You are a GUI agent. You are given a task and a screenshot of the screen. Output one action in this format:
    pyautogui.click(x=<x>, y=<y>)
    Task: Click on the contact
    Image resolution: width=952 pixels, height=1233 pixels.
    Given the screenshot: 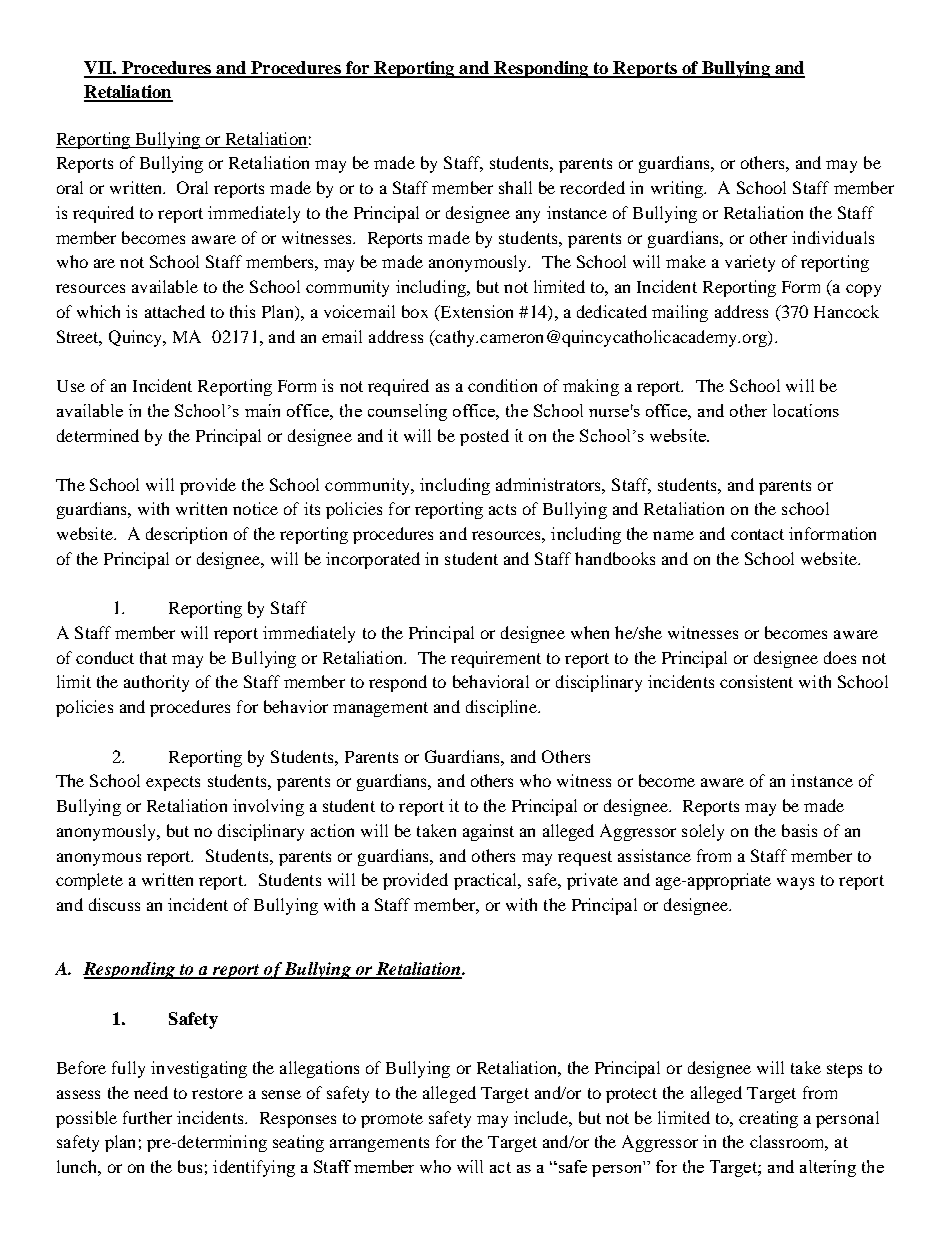 What is the action you would take?
    pyautogui.click(x=757, y=534)
